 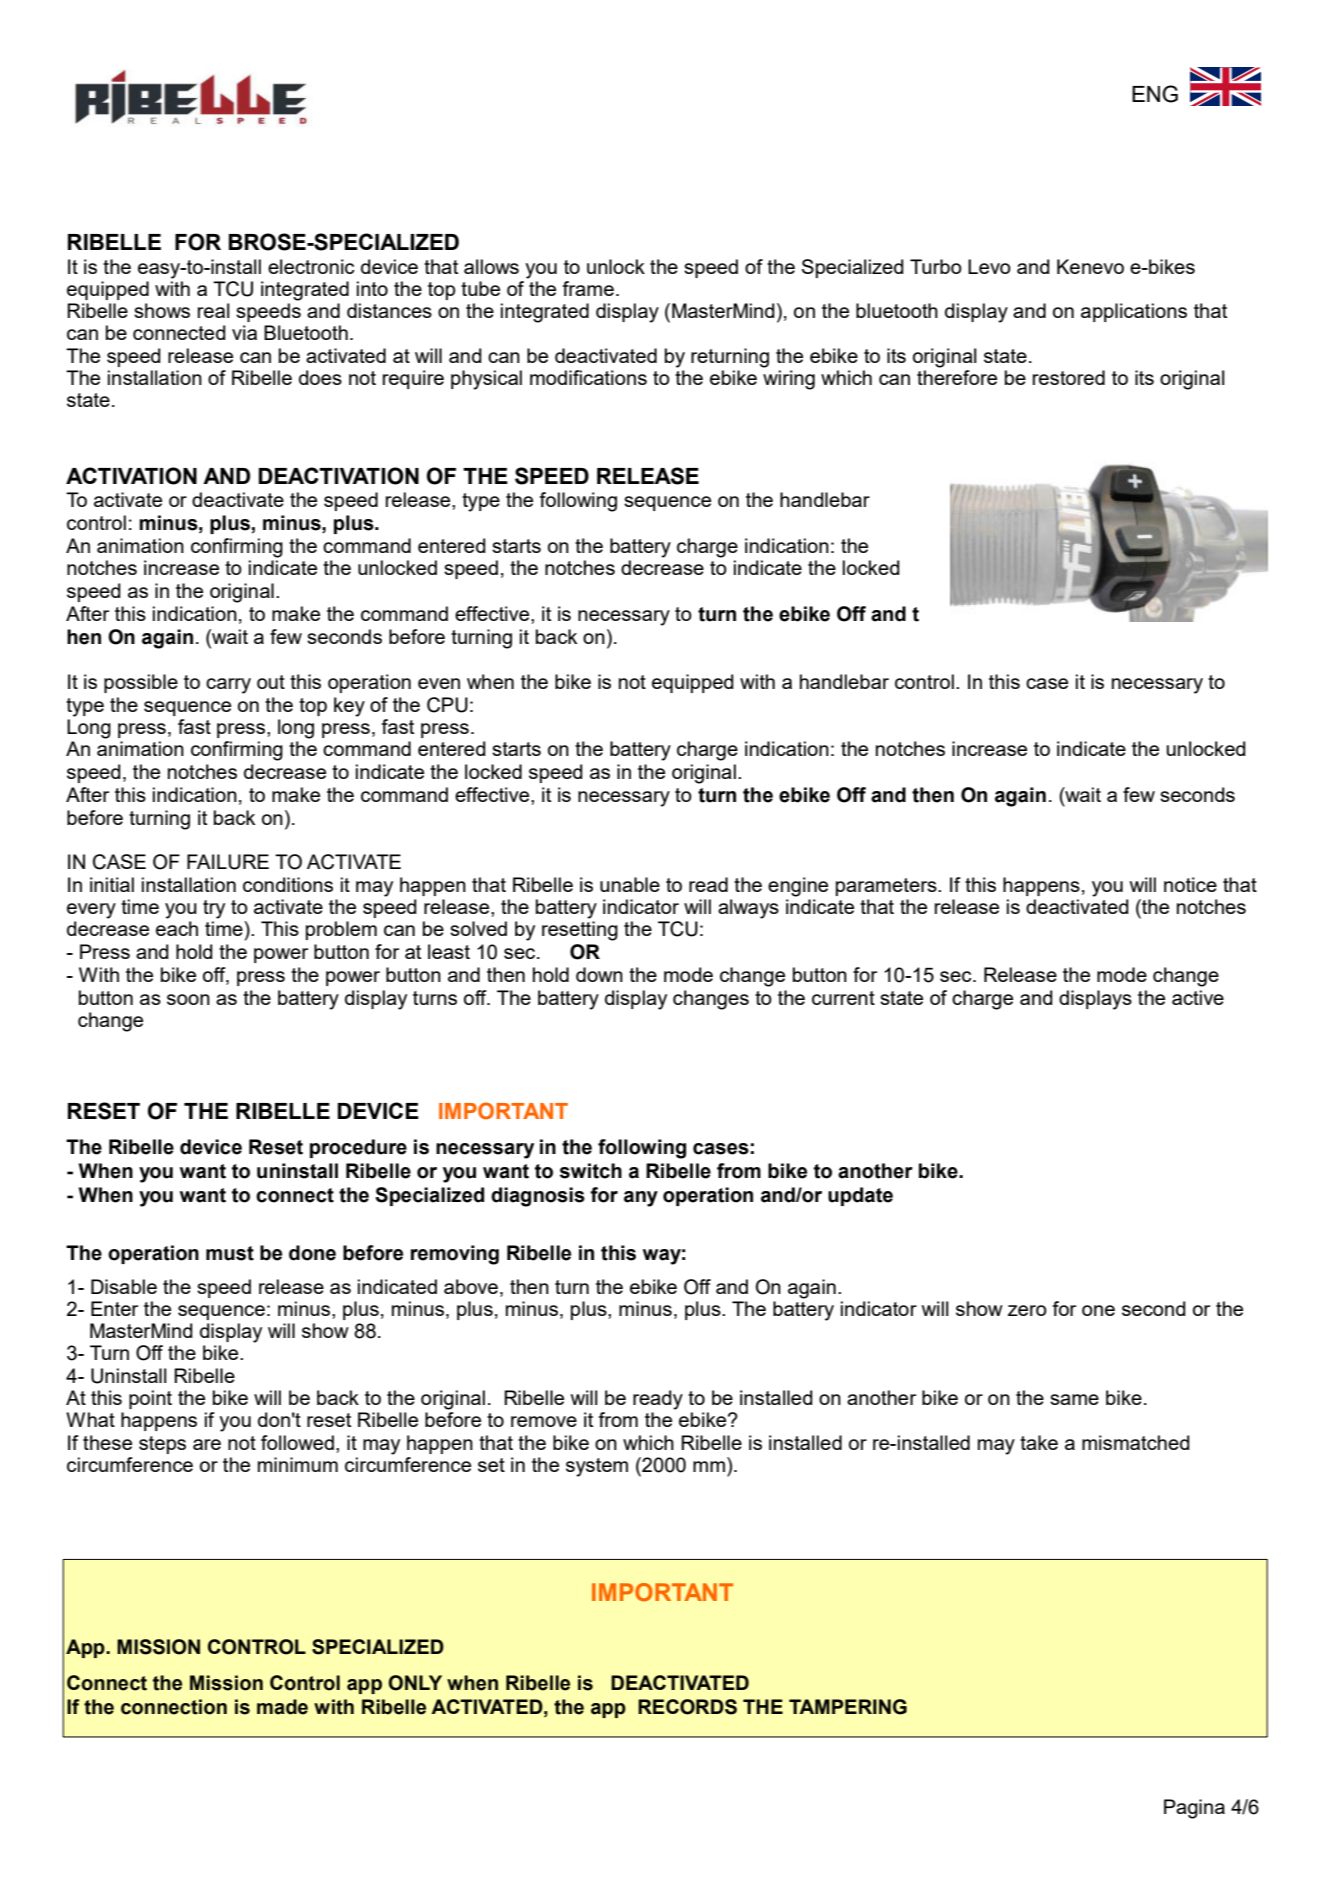 I want to click on unable, so click(x=630, y=884).
